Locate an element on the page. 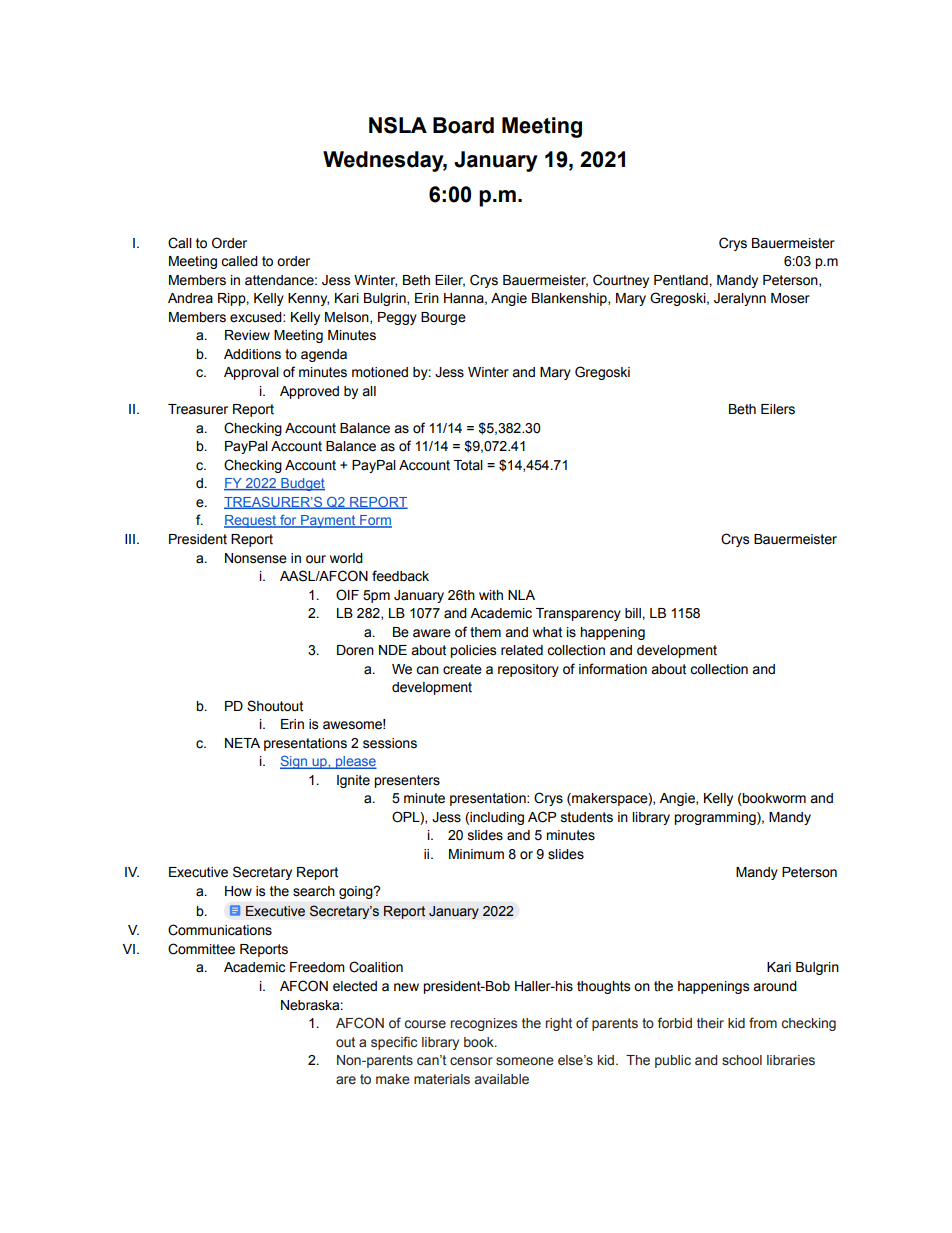  Total is located at coordinates (468, 465).
